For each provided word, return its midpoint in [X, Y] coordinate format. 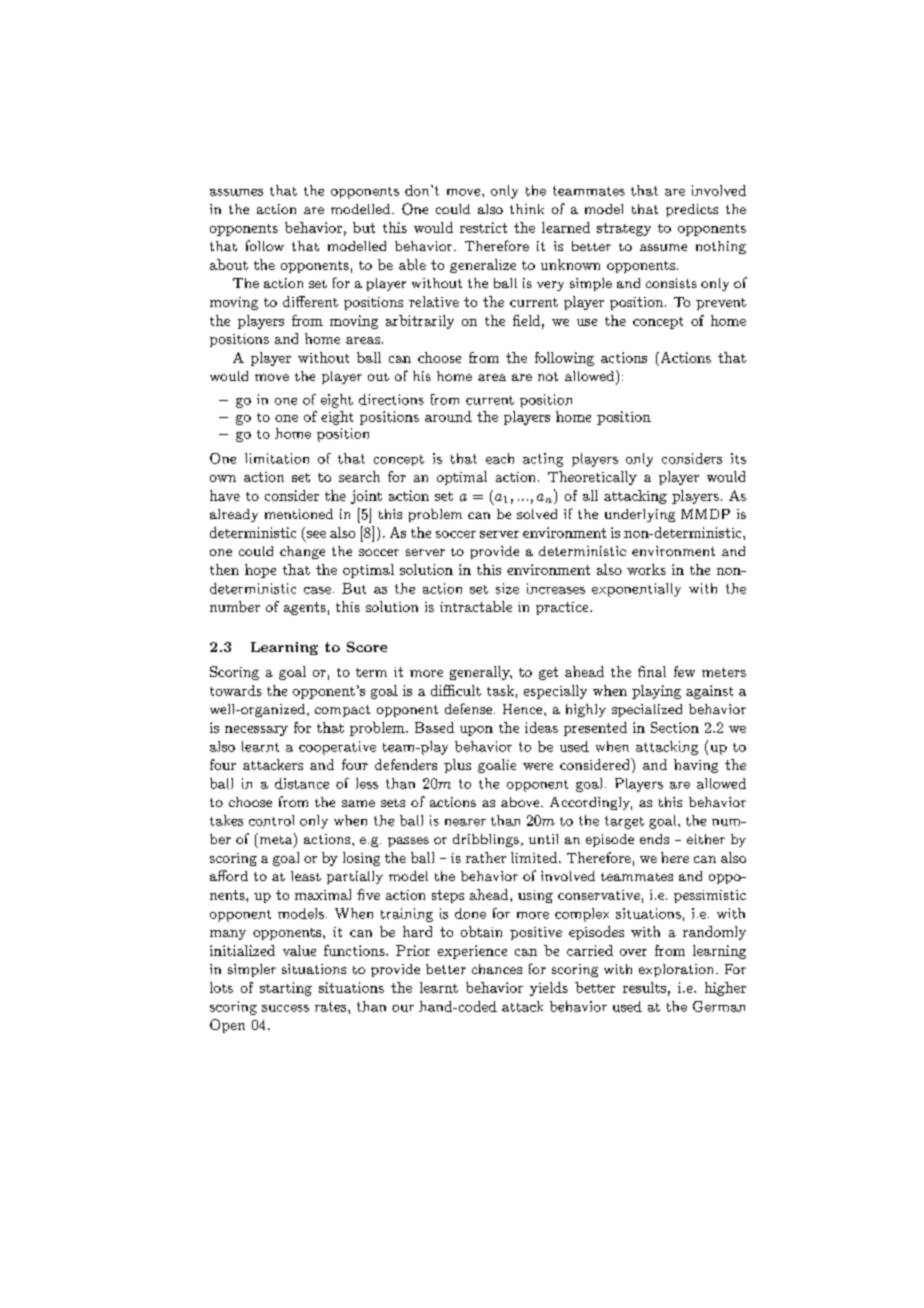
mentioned [299, 514]
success [285, 1008]
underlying [640, 515]
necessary [256, 731]
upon [476, 731]
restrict [483, 227]
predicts [692, 210]
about [229, 264]
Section [675, 727]
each [500, 458]
